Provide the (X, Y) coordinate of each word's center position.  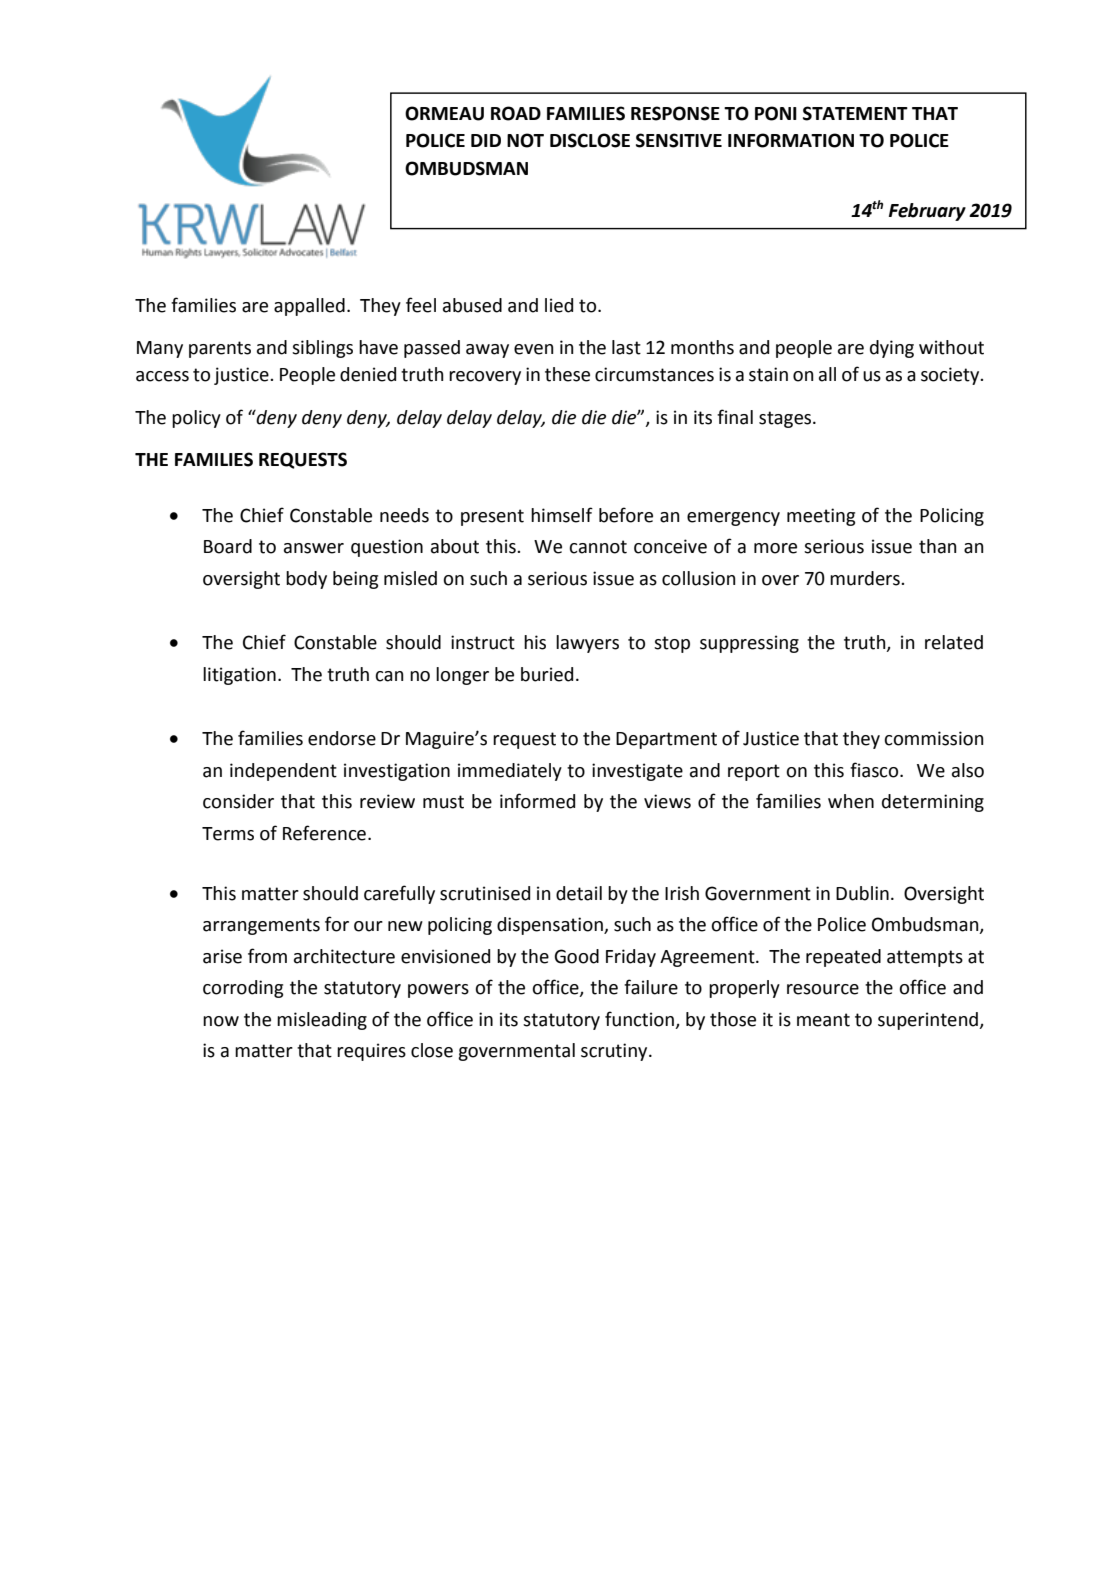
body (306, 580)
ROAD (516, 113)
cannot (598, 547)
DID (486, 140)
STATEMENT (855, 113)
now (221, 1021)
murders (866, 578)
